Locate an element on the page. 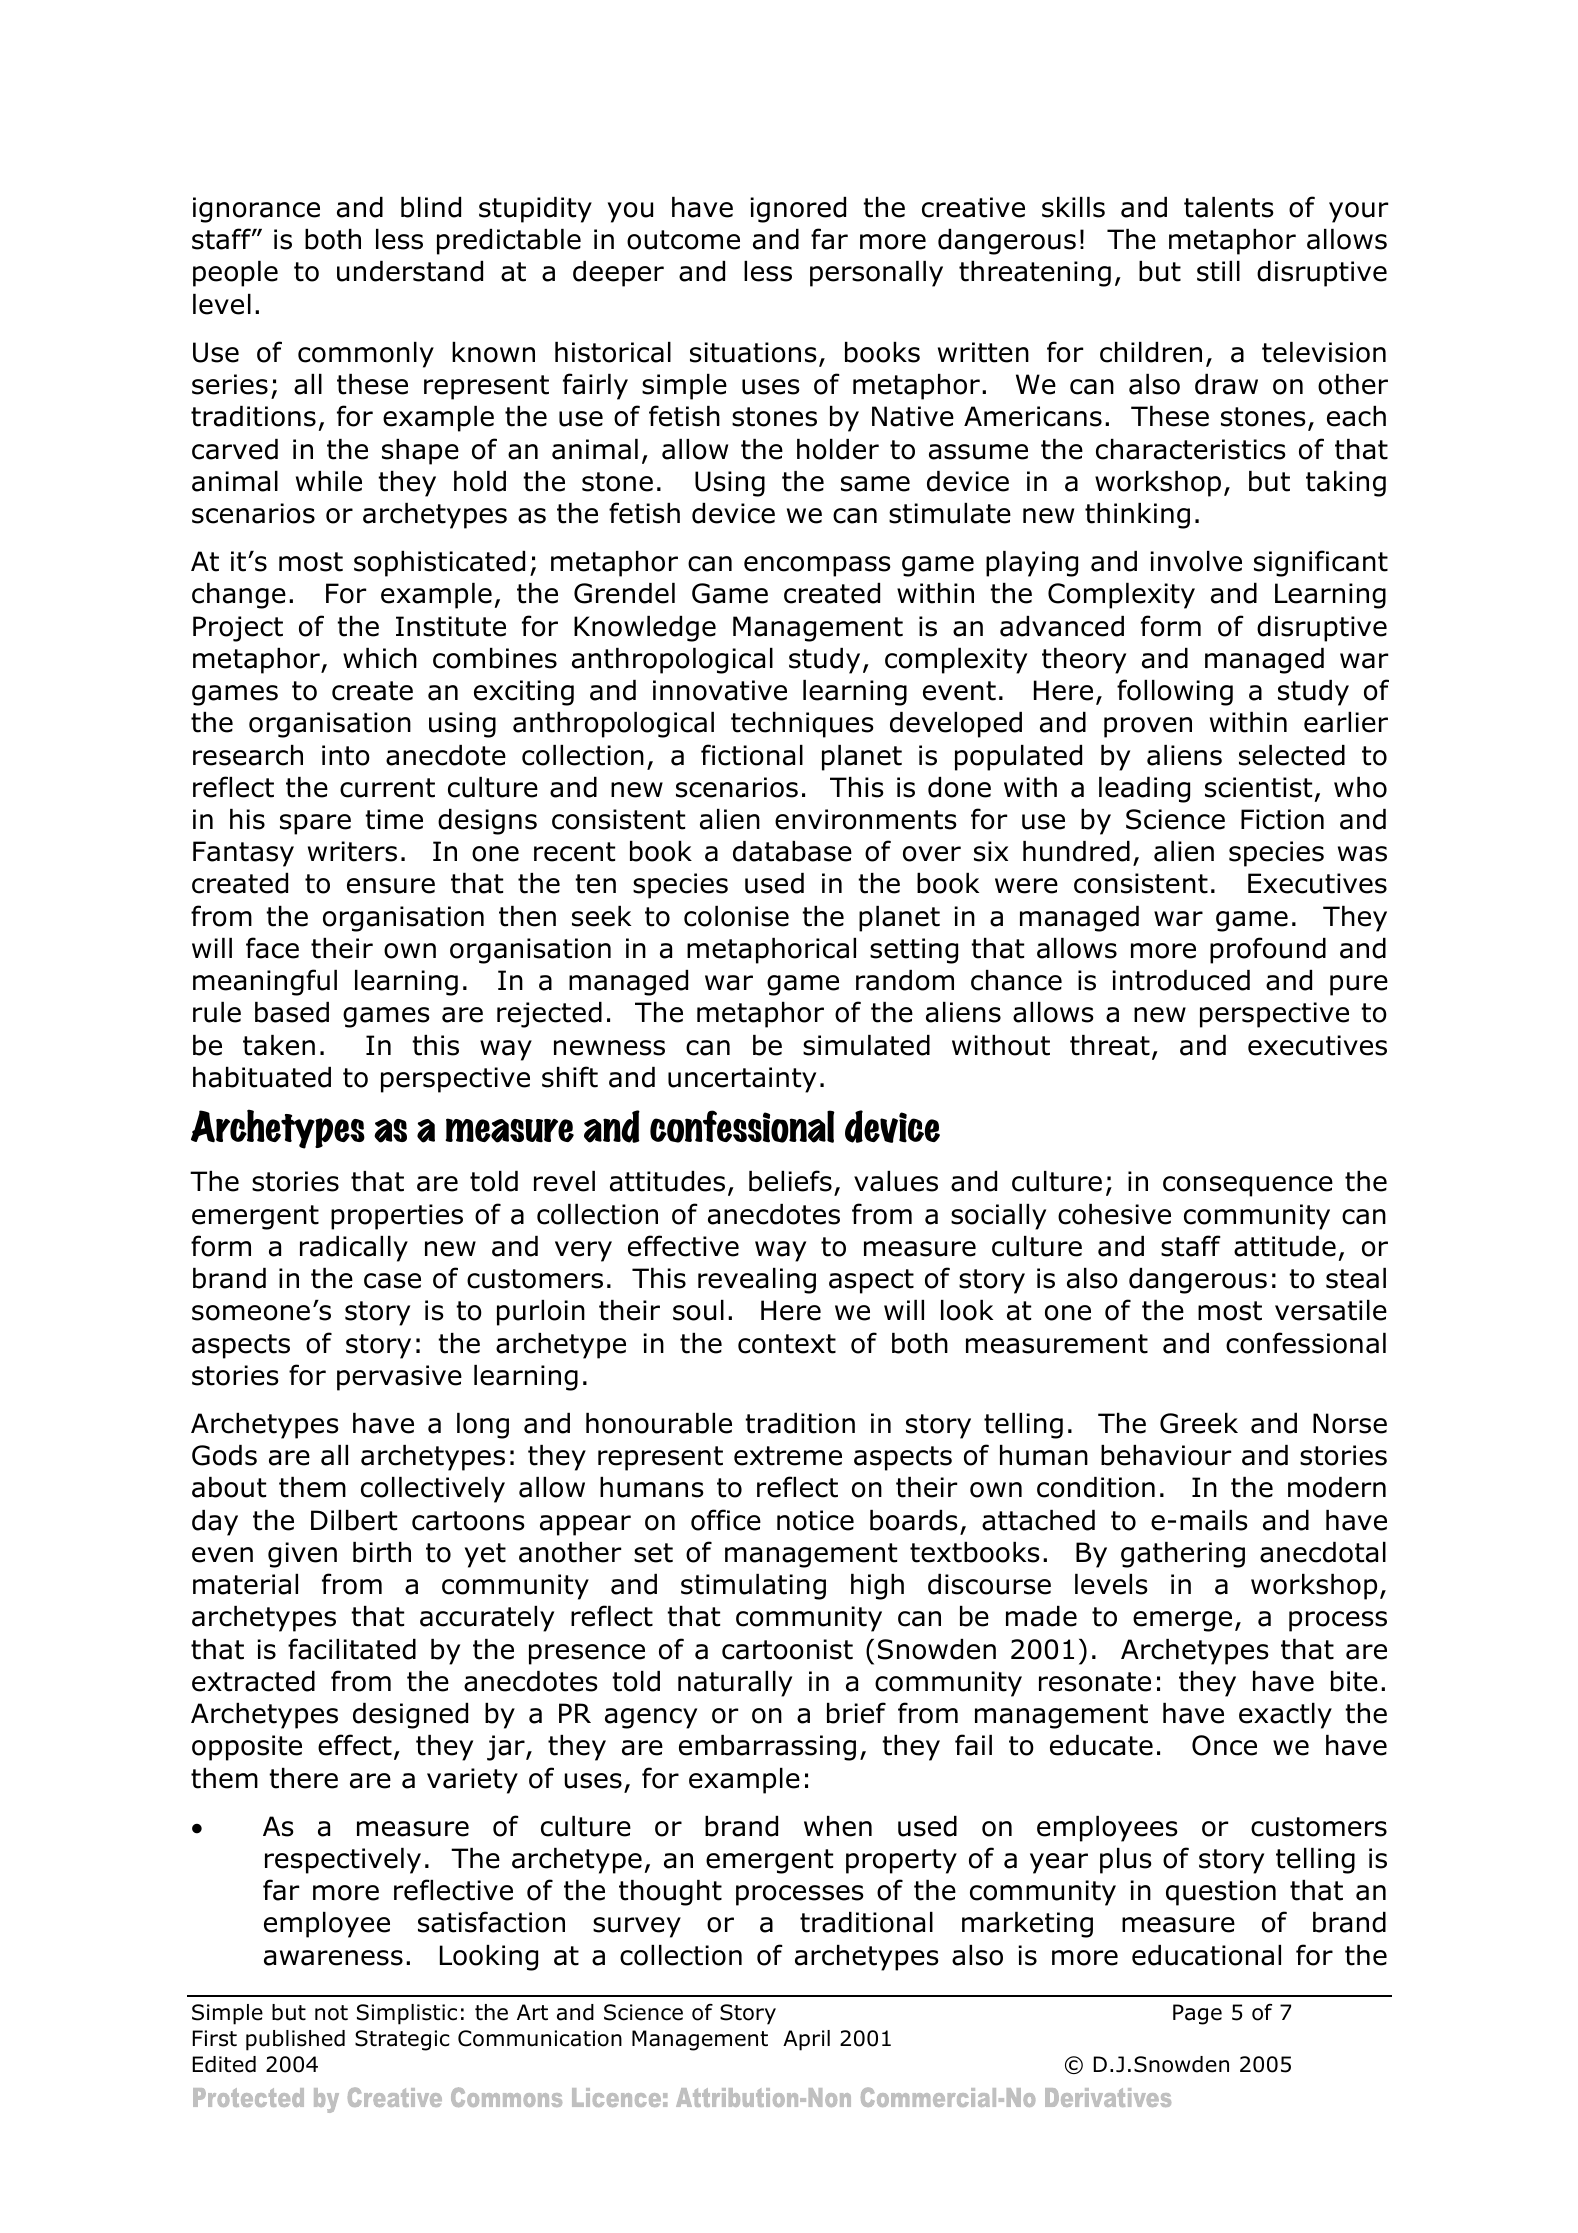 The image size is (1578, 2233). consequence is located at coordinates (1248, 1186).
